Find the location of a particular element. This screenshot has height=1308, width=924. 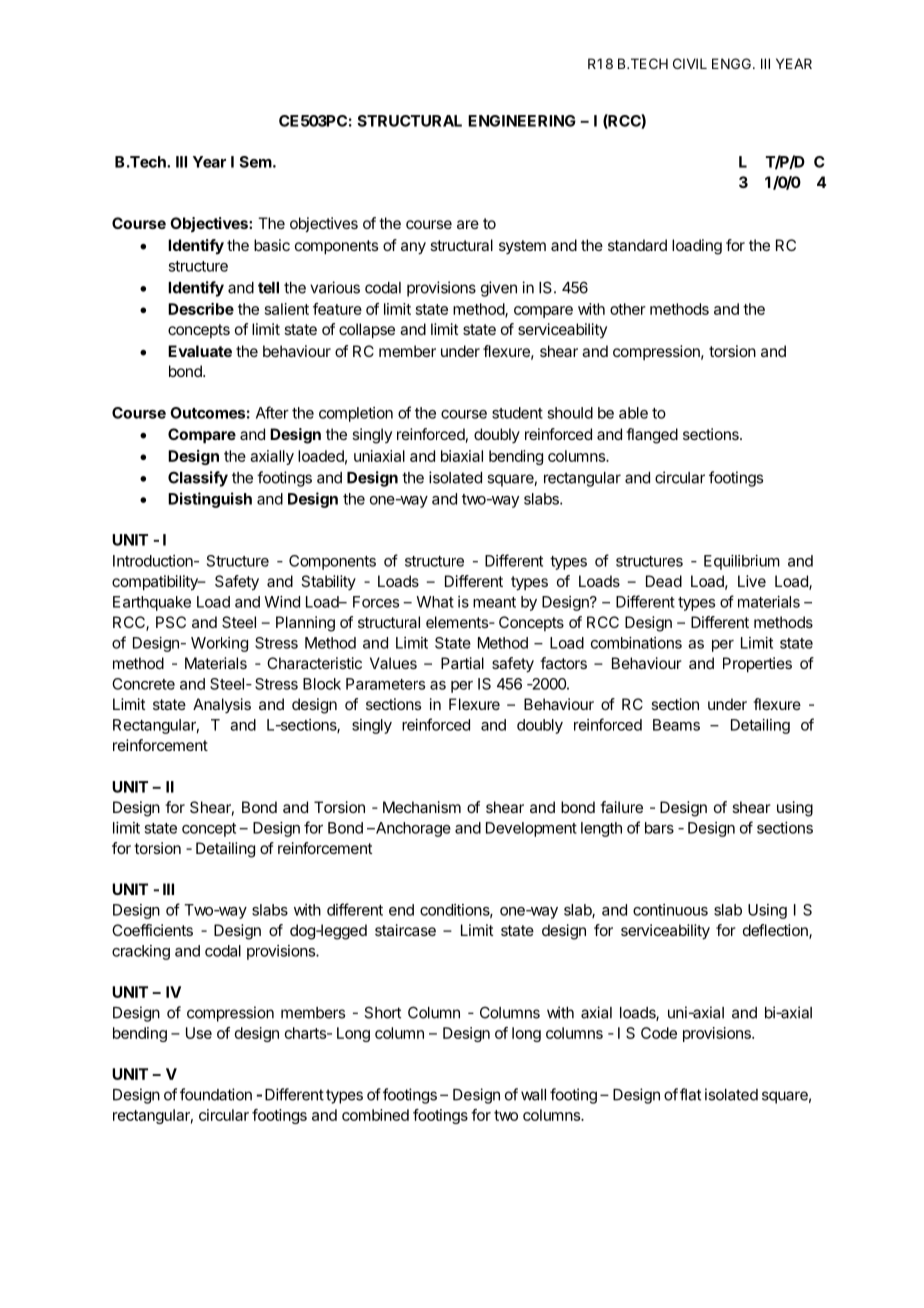

flat is located at coordinates (690, 1094).
